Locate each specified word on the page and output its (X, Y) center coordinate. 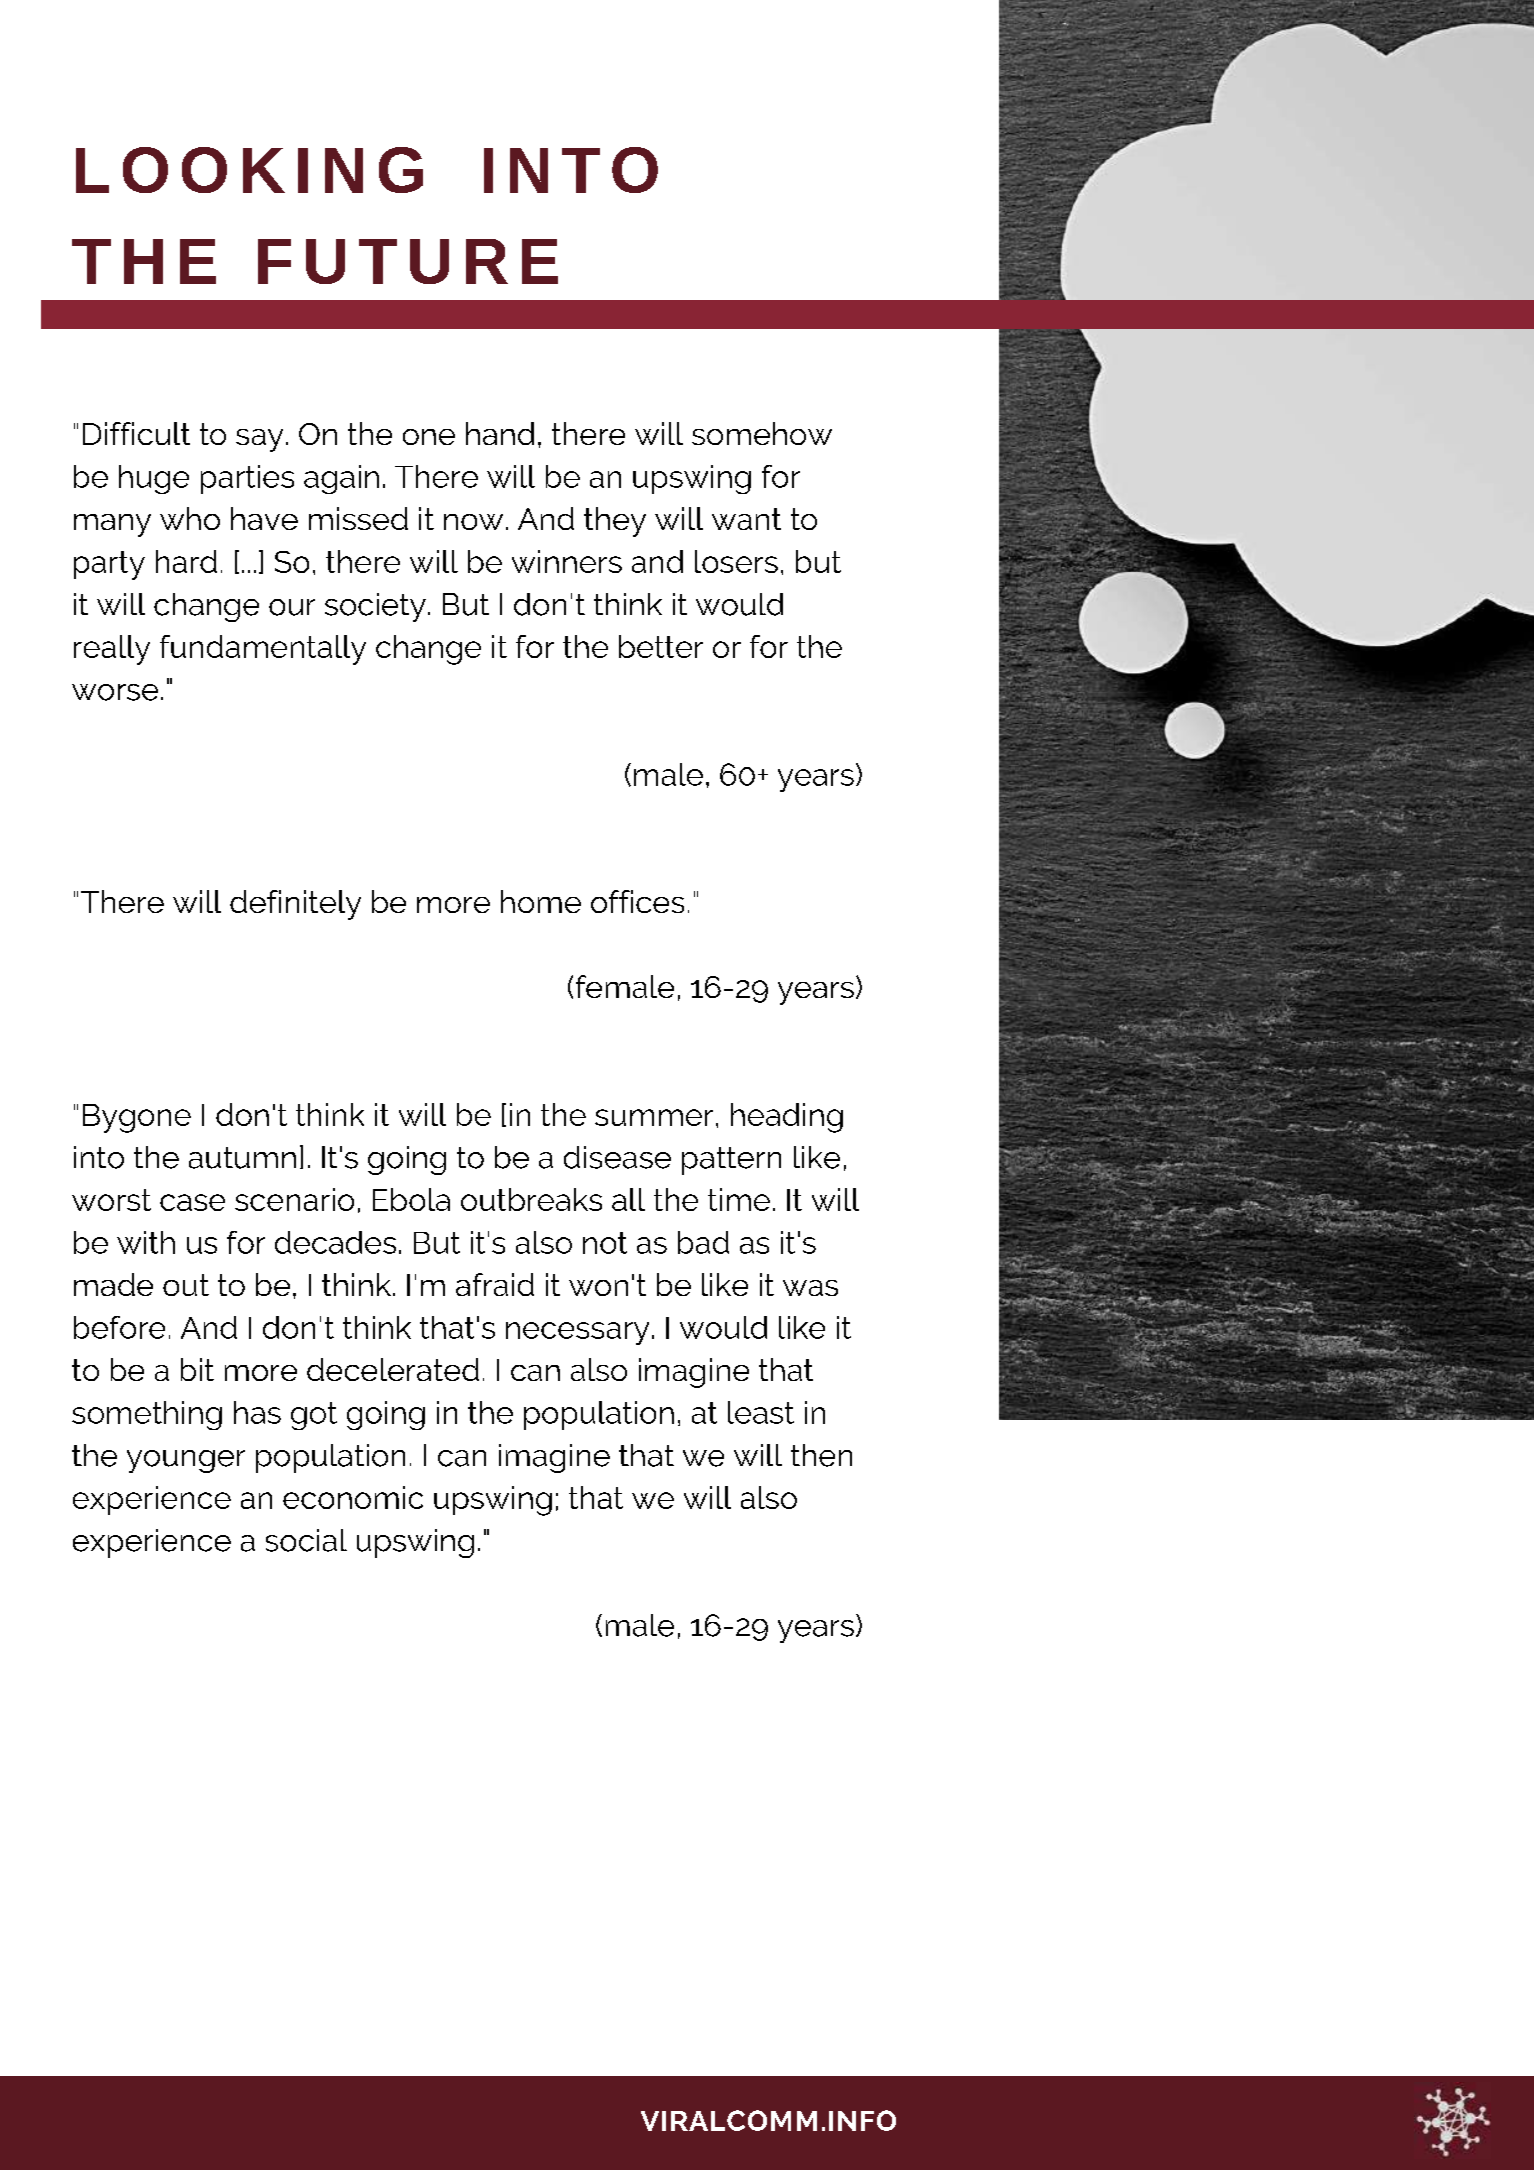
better (661, 646)
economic (353, 1497)
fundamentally (263, 650)
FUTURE (408, 261)
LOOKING (249, 170)
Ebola (411, 1199)
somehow (762, 433)
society (375, 607)
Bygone (137, 1118)
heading (787, 1118)
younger (186, 1461)
